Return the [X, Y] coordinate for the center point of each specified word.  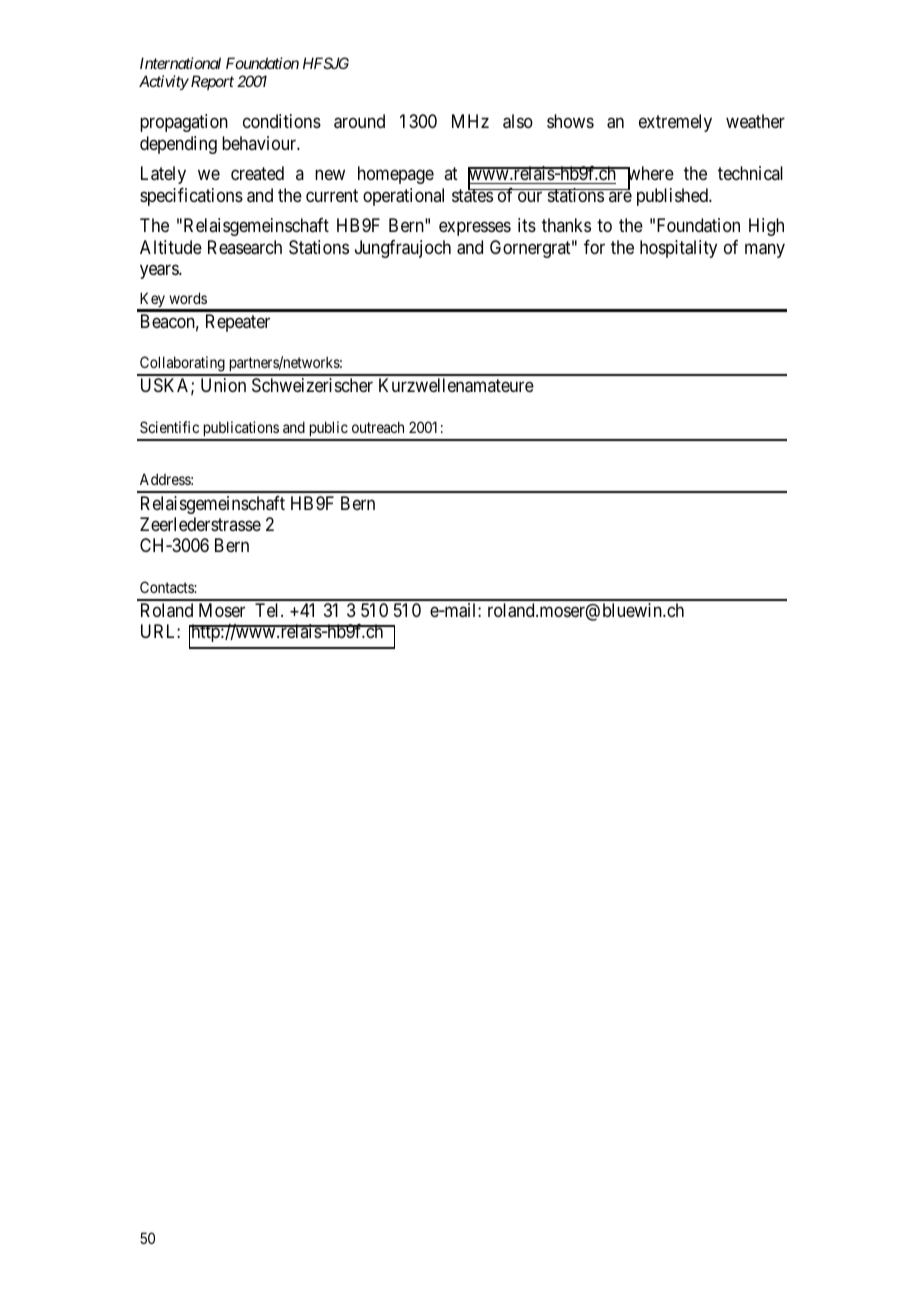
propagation [184, 123]
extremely [675, 123]
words [188, 298]
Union [223, 385]
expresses [475, 229]
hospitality [678, 249]
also [518, 121]
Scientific [169, 427]
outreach [378, 427]
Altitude [171, 247]
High [766, 227]
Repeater [238, 323]
